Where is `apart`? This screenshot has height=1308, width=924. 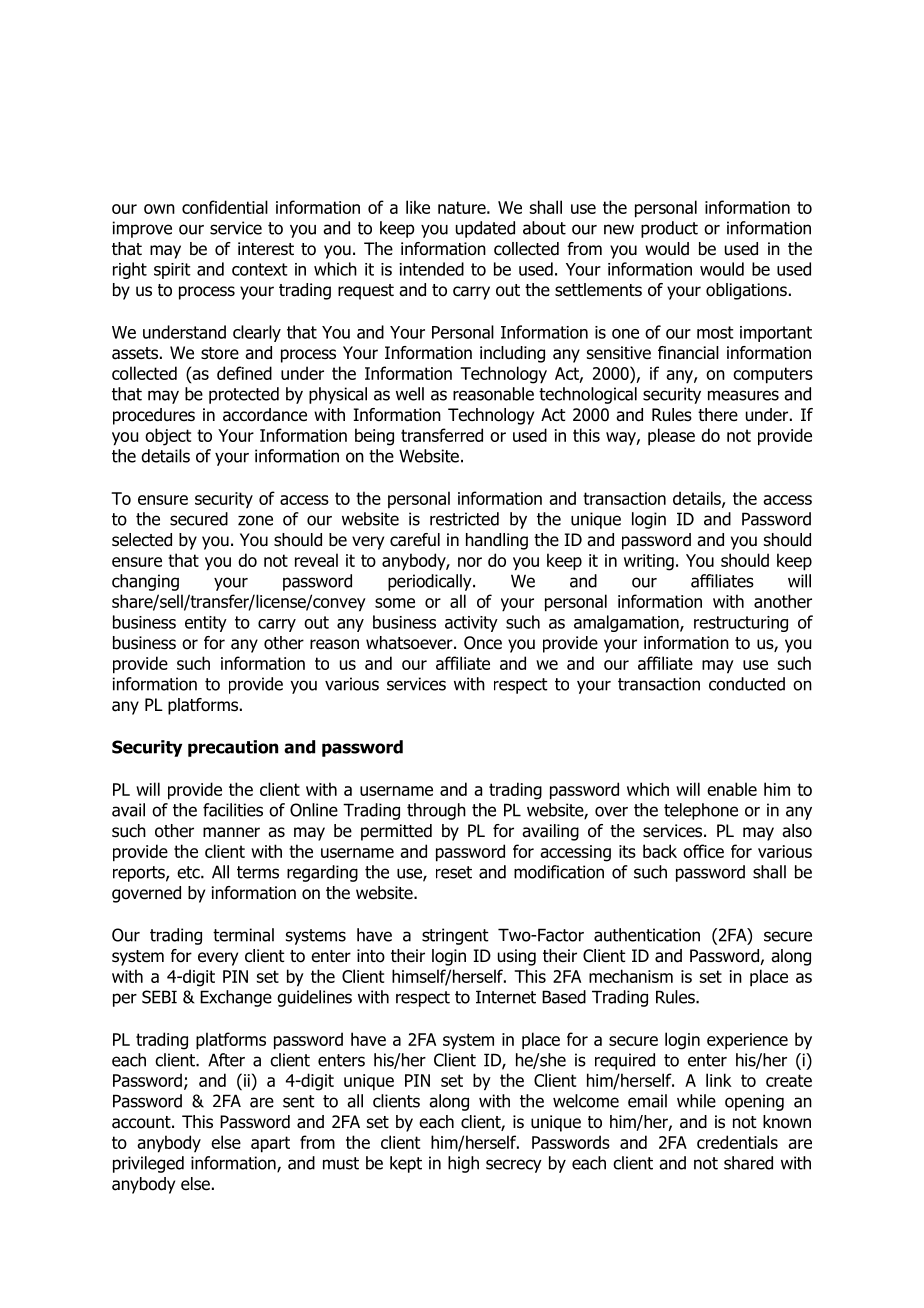
apart is located at coordinates (270, 1144).
